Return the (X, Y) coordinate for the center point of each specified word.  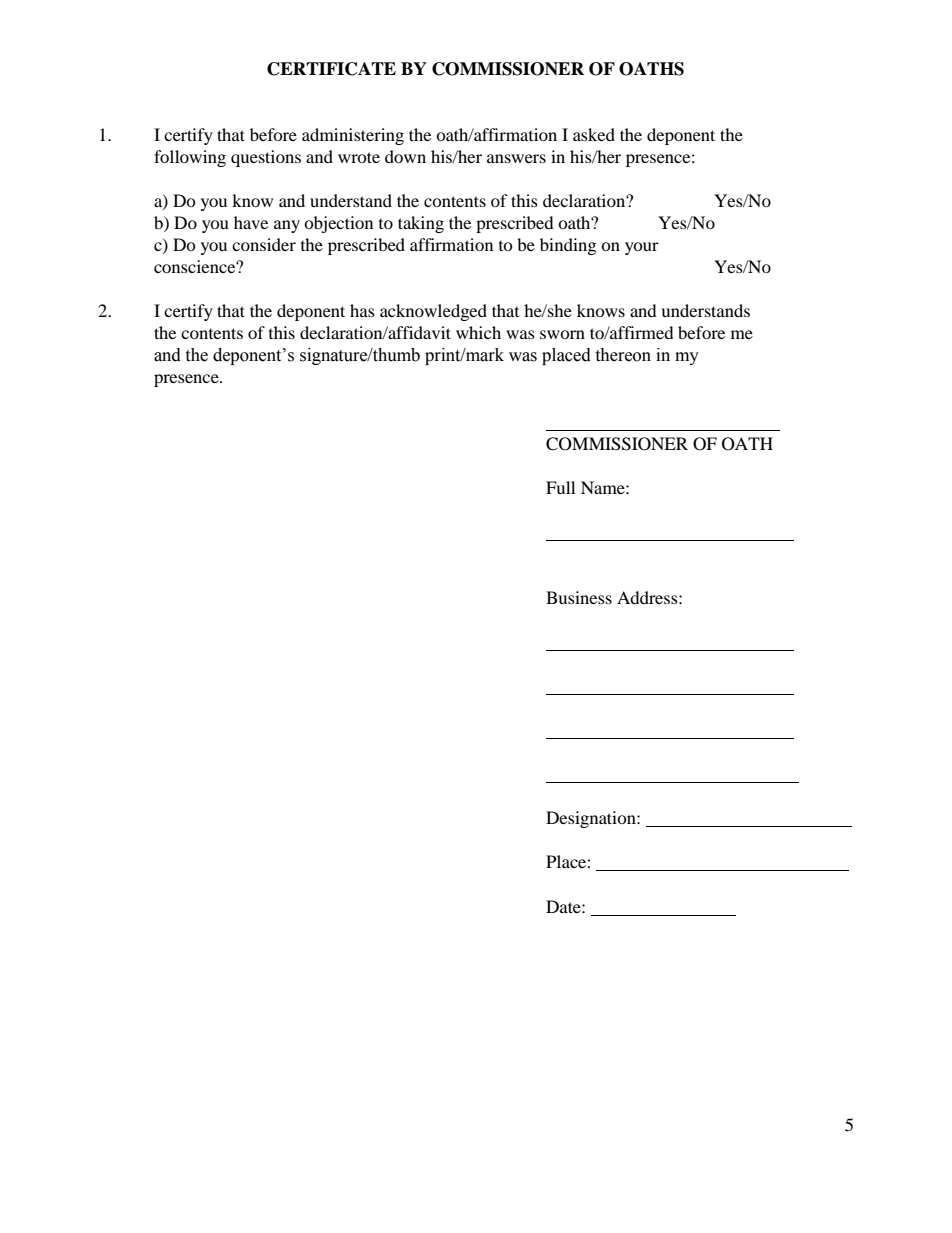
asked (594, 134)
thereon (623, 355)
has (362, 310)
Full (560, 487)
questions (266, 158)
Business (579, 597)
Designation (592, 819)
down (405, 156)
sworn (562, 334)
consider (264, 244)
